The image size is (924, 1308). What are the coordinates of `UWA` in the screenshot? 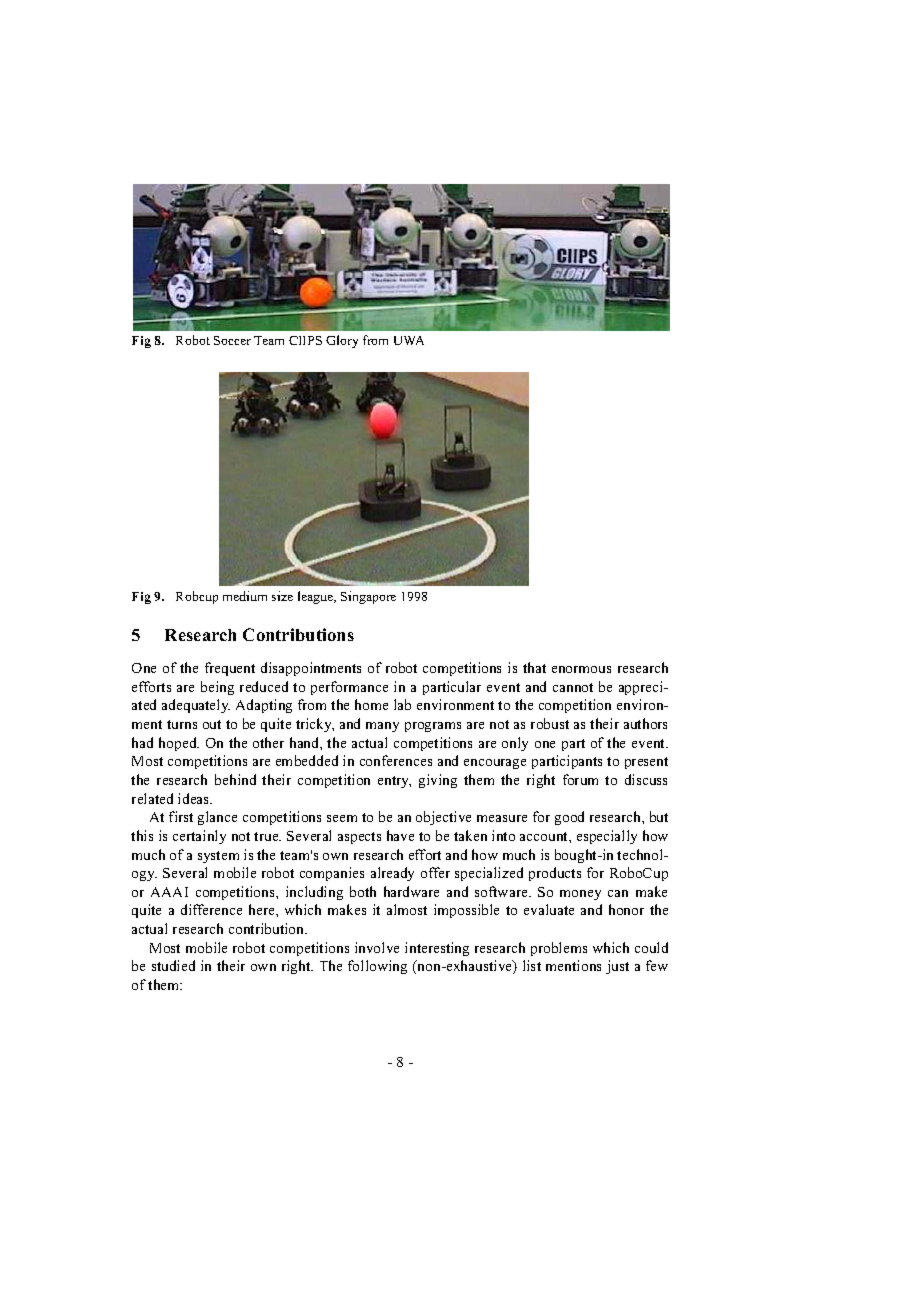 It's located at (409, 340).
